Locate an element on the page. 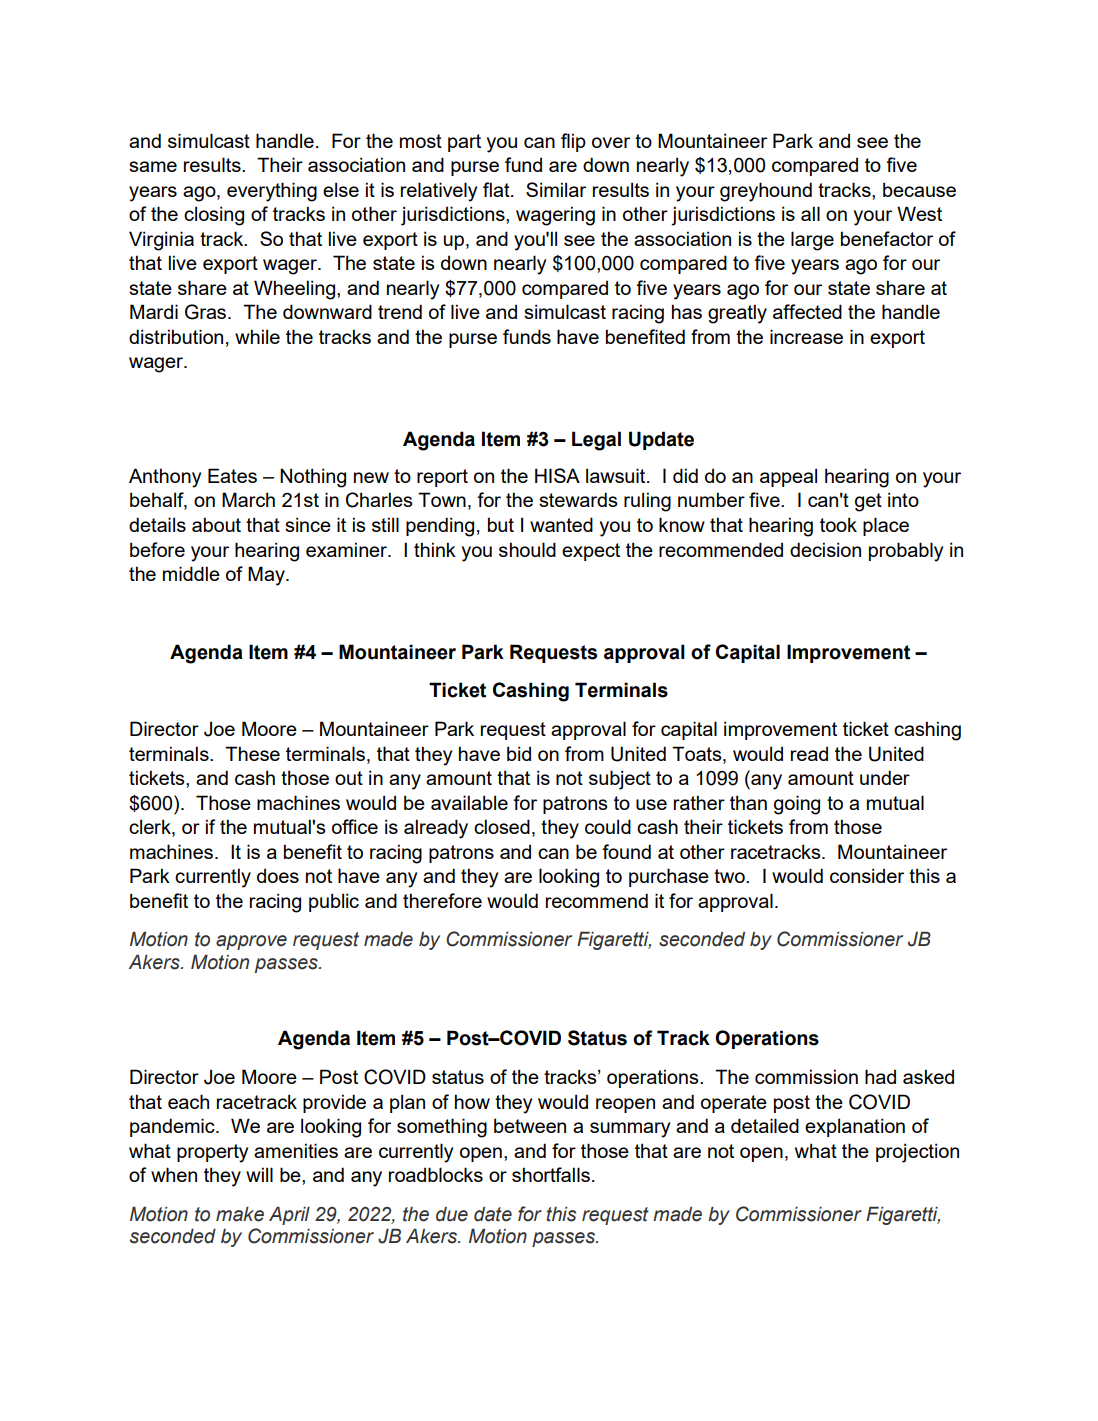 This document has height=1421, width=1098. wanted is located at coordinates (561, 524).
